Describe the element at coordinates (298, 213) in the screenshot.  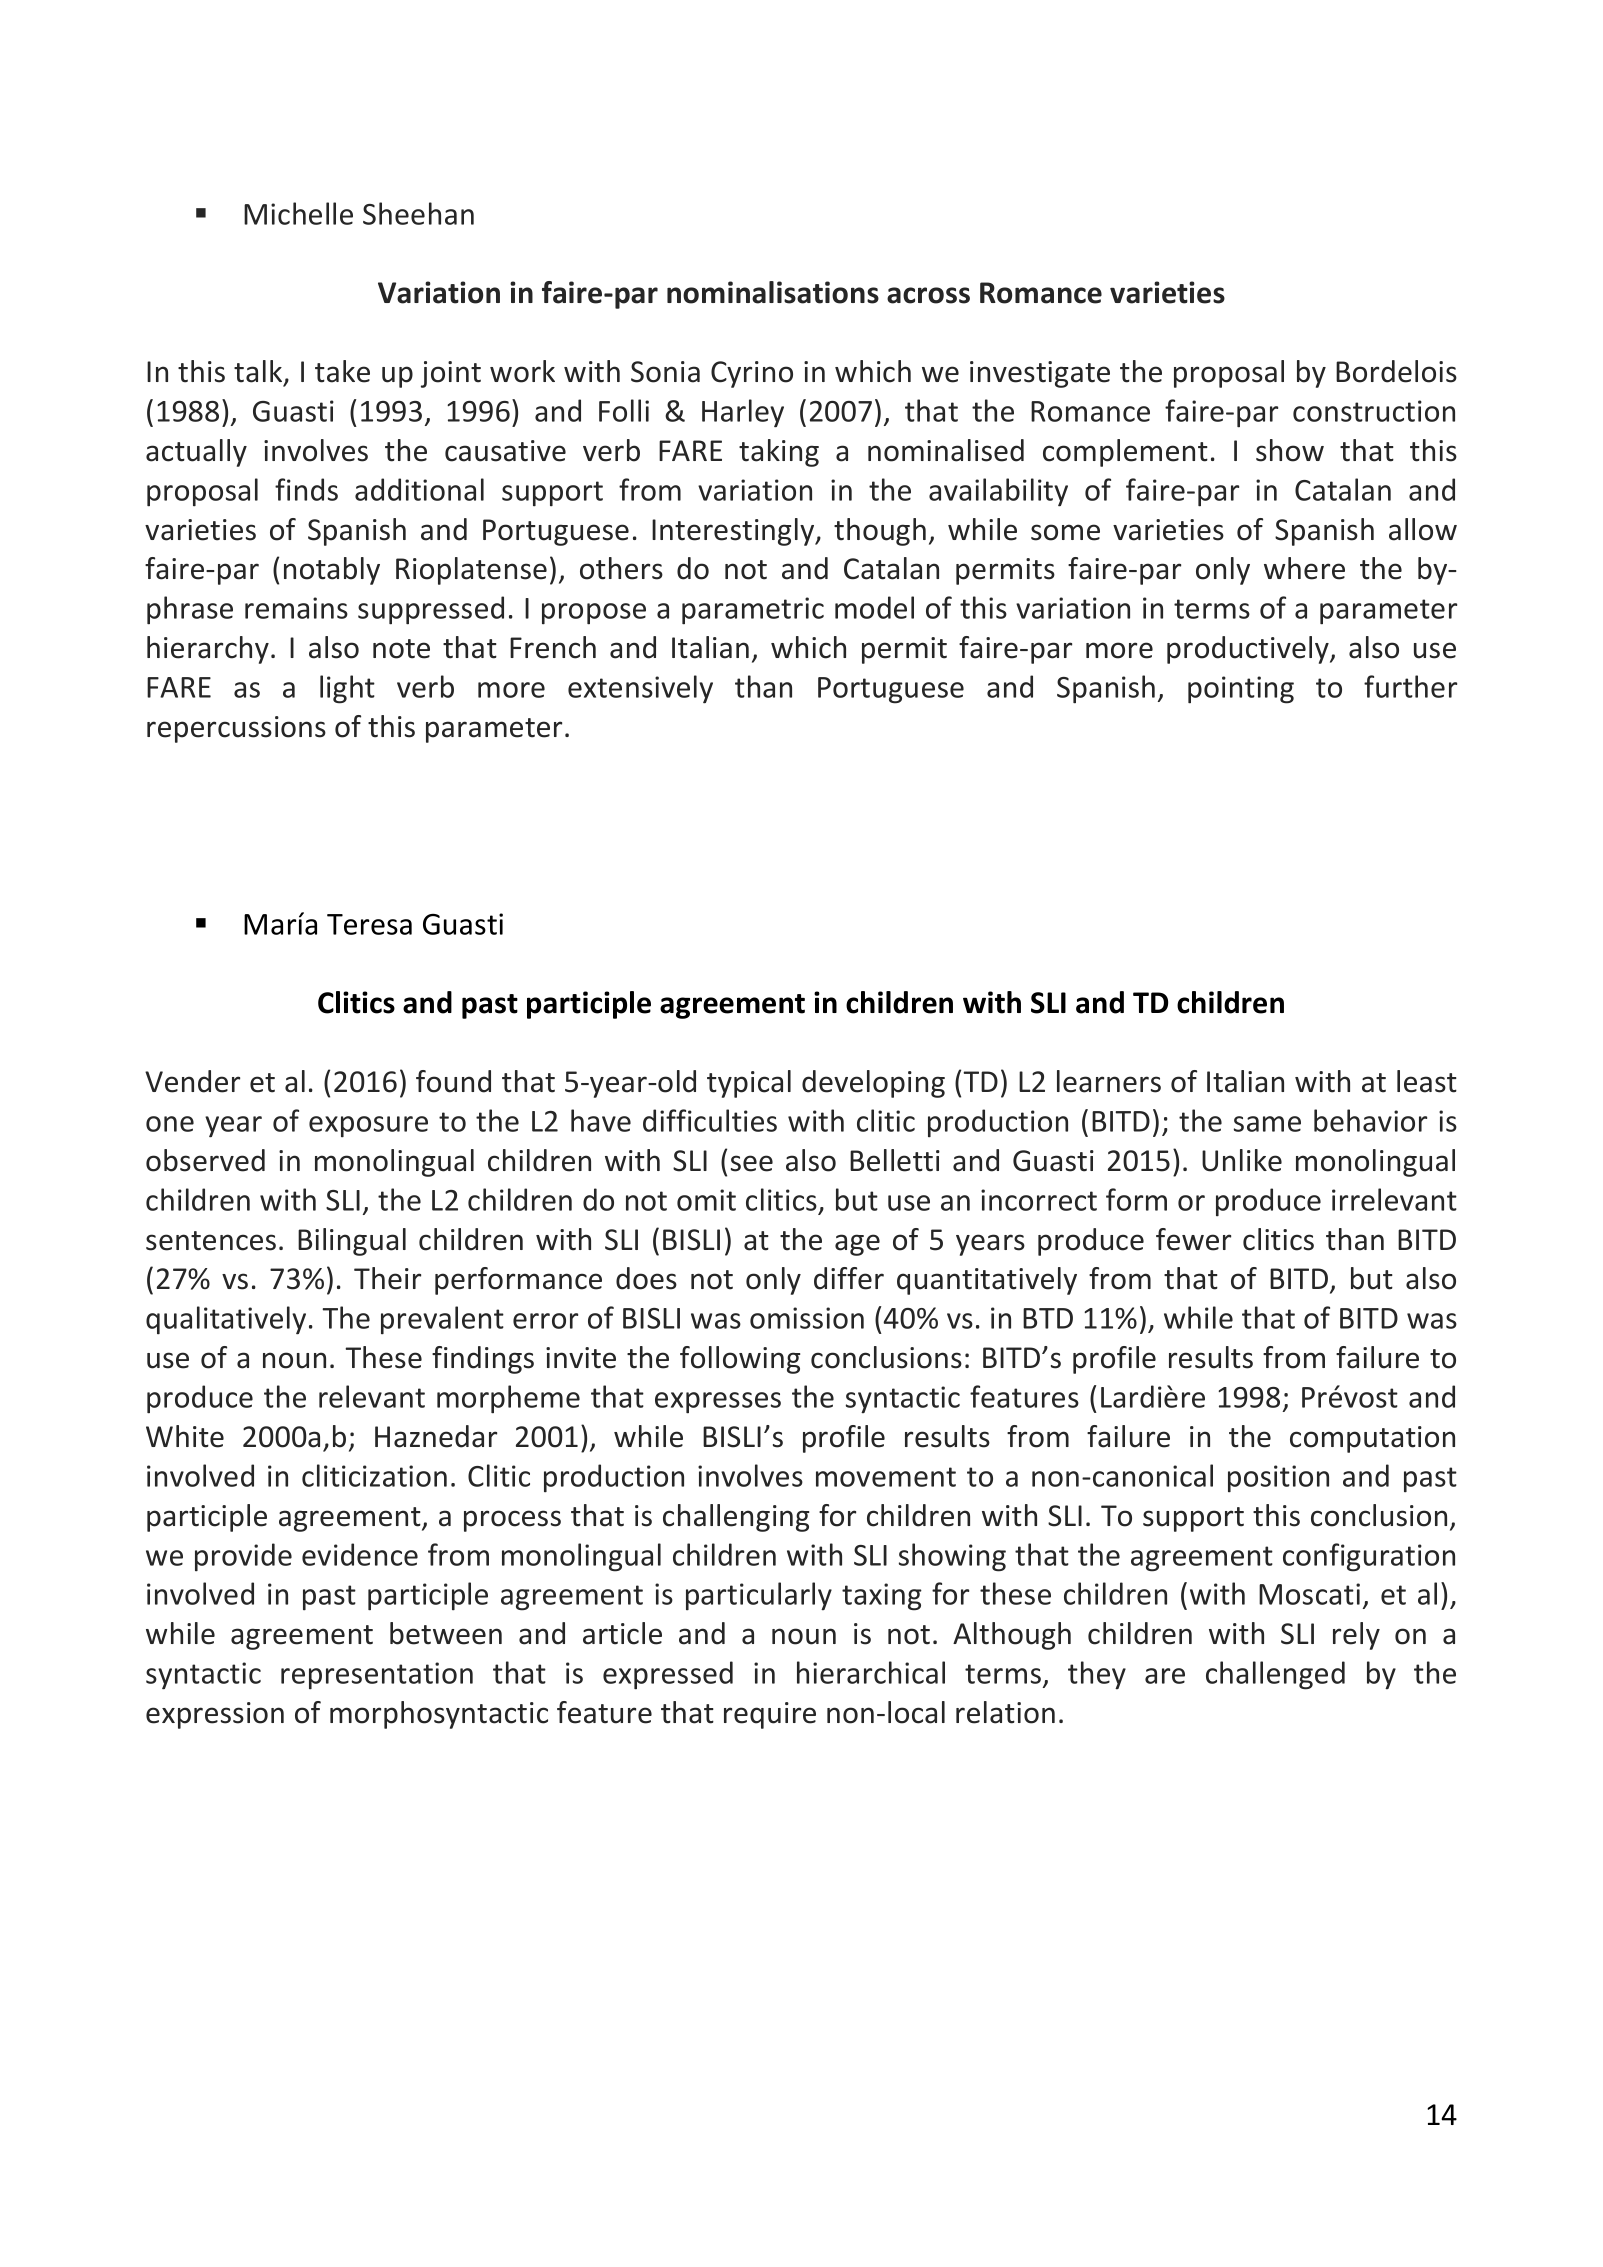
I see `Michelle` at that location.
